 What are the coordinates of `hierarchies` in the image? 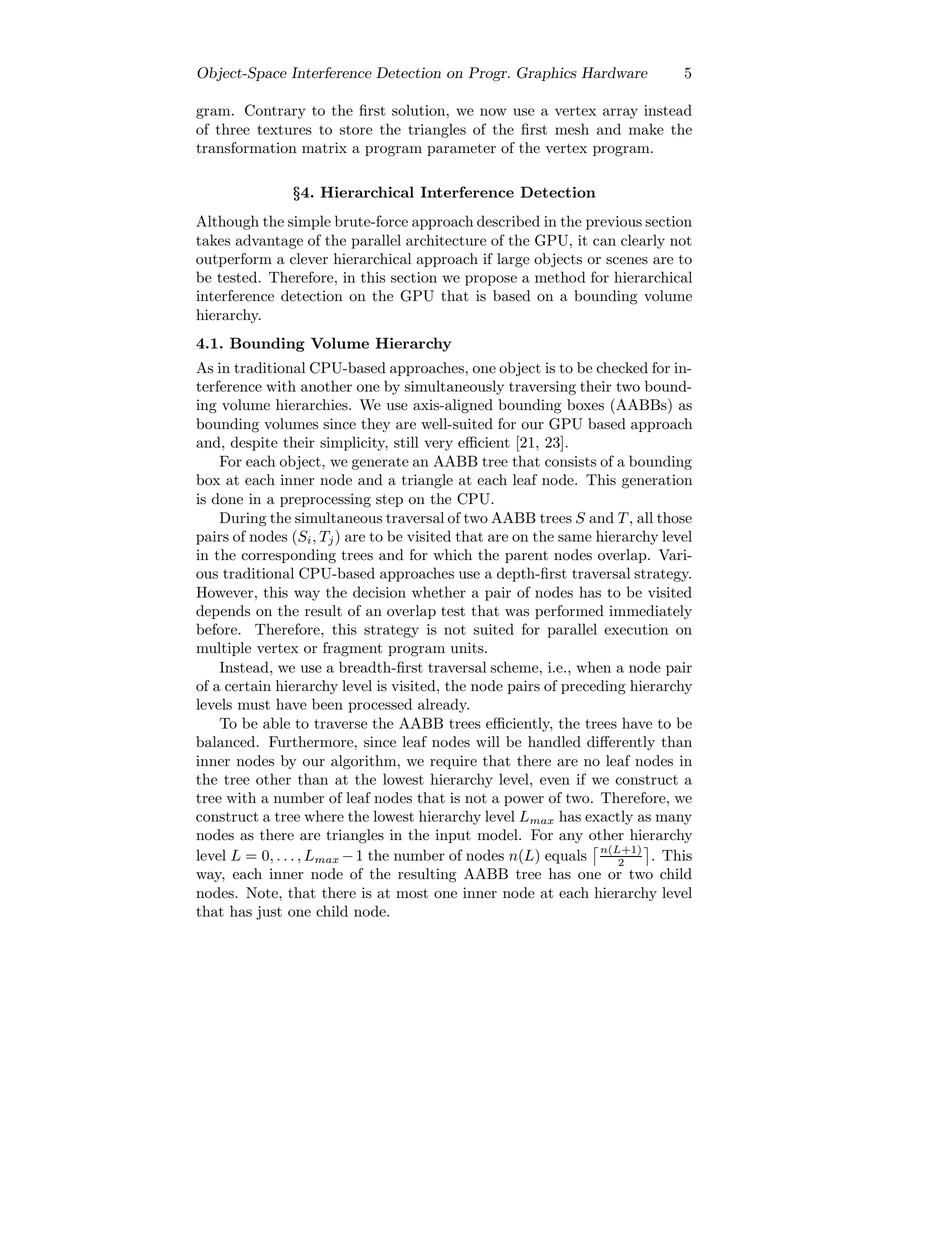 It's located at (313, 405).
